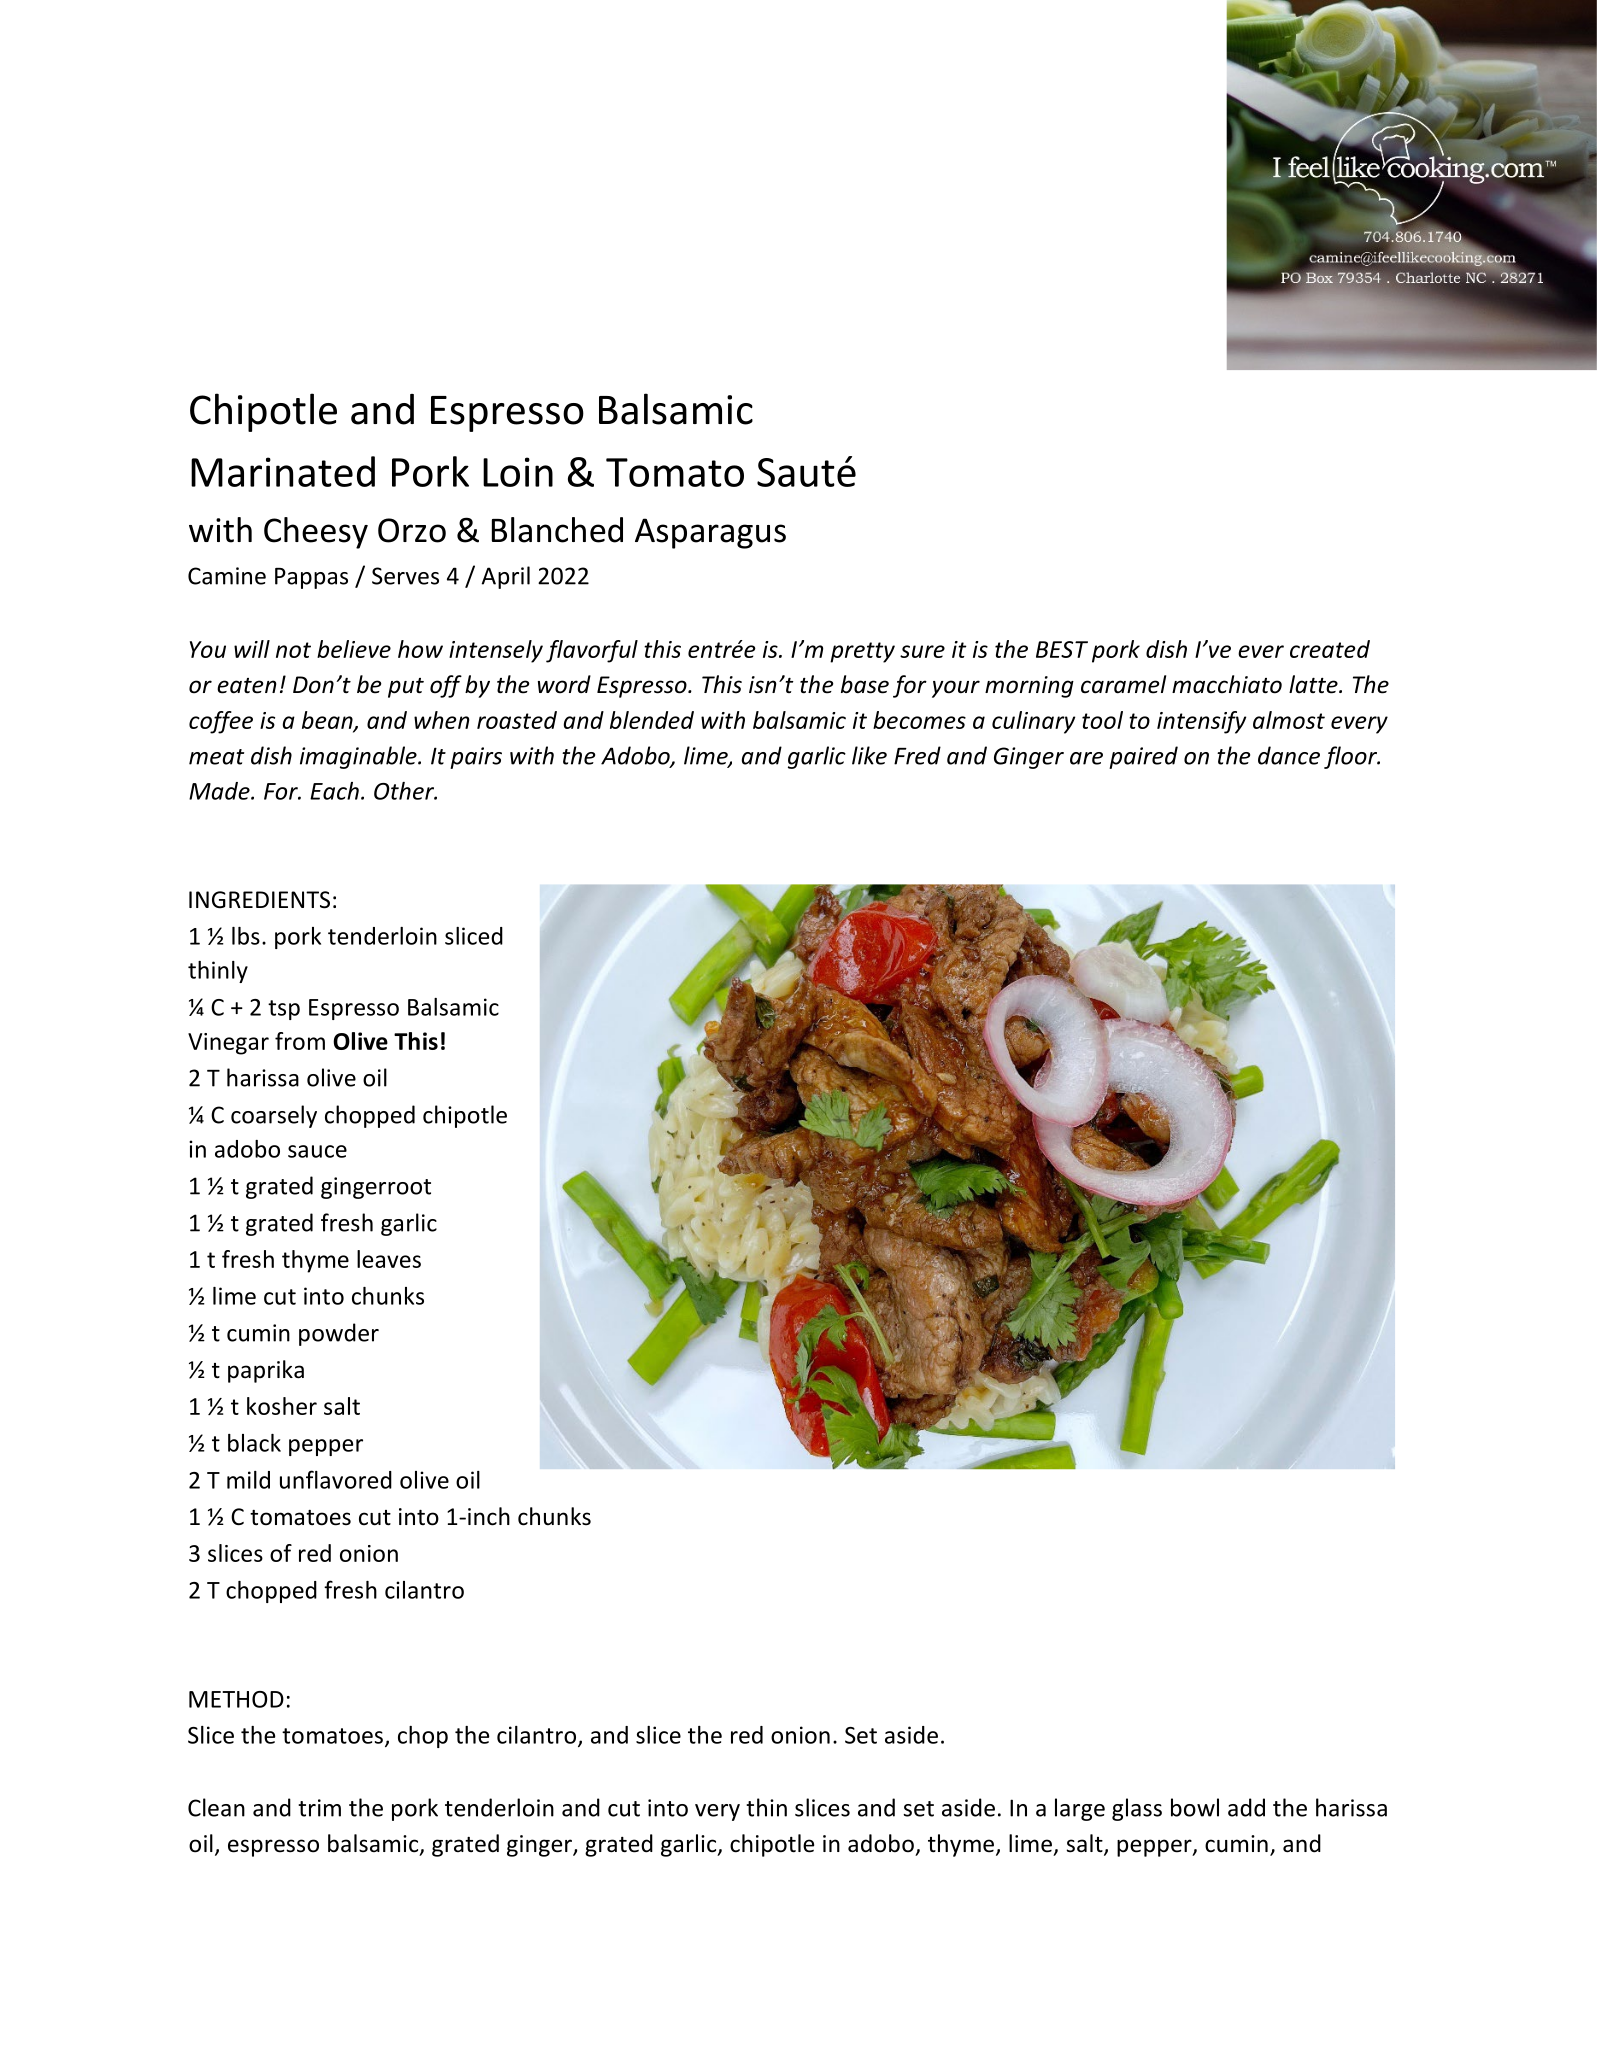  What do you see at coordinates (1289, 755) in the screenshot?
I see `dance` at bounding box center [1289, 755].
